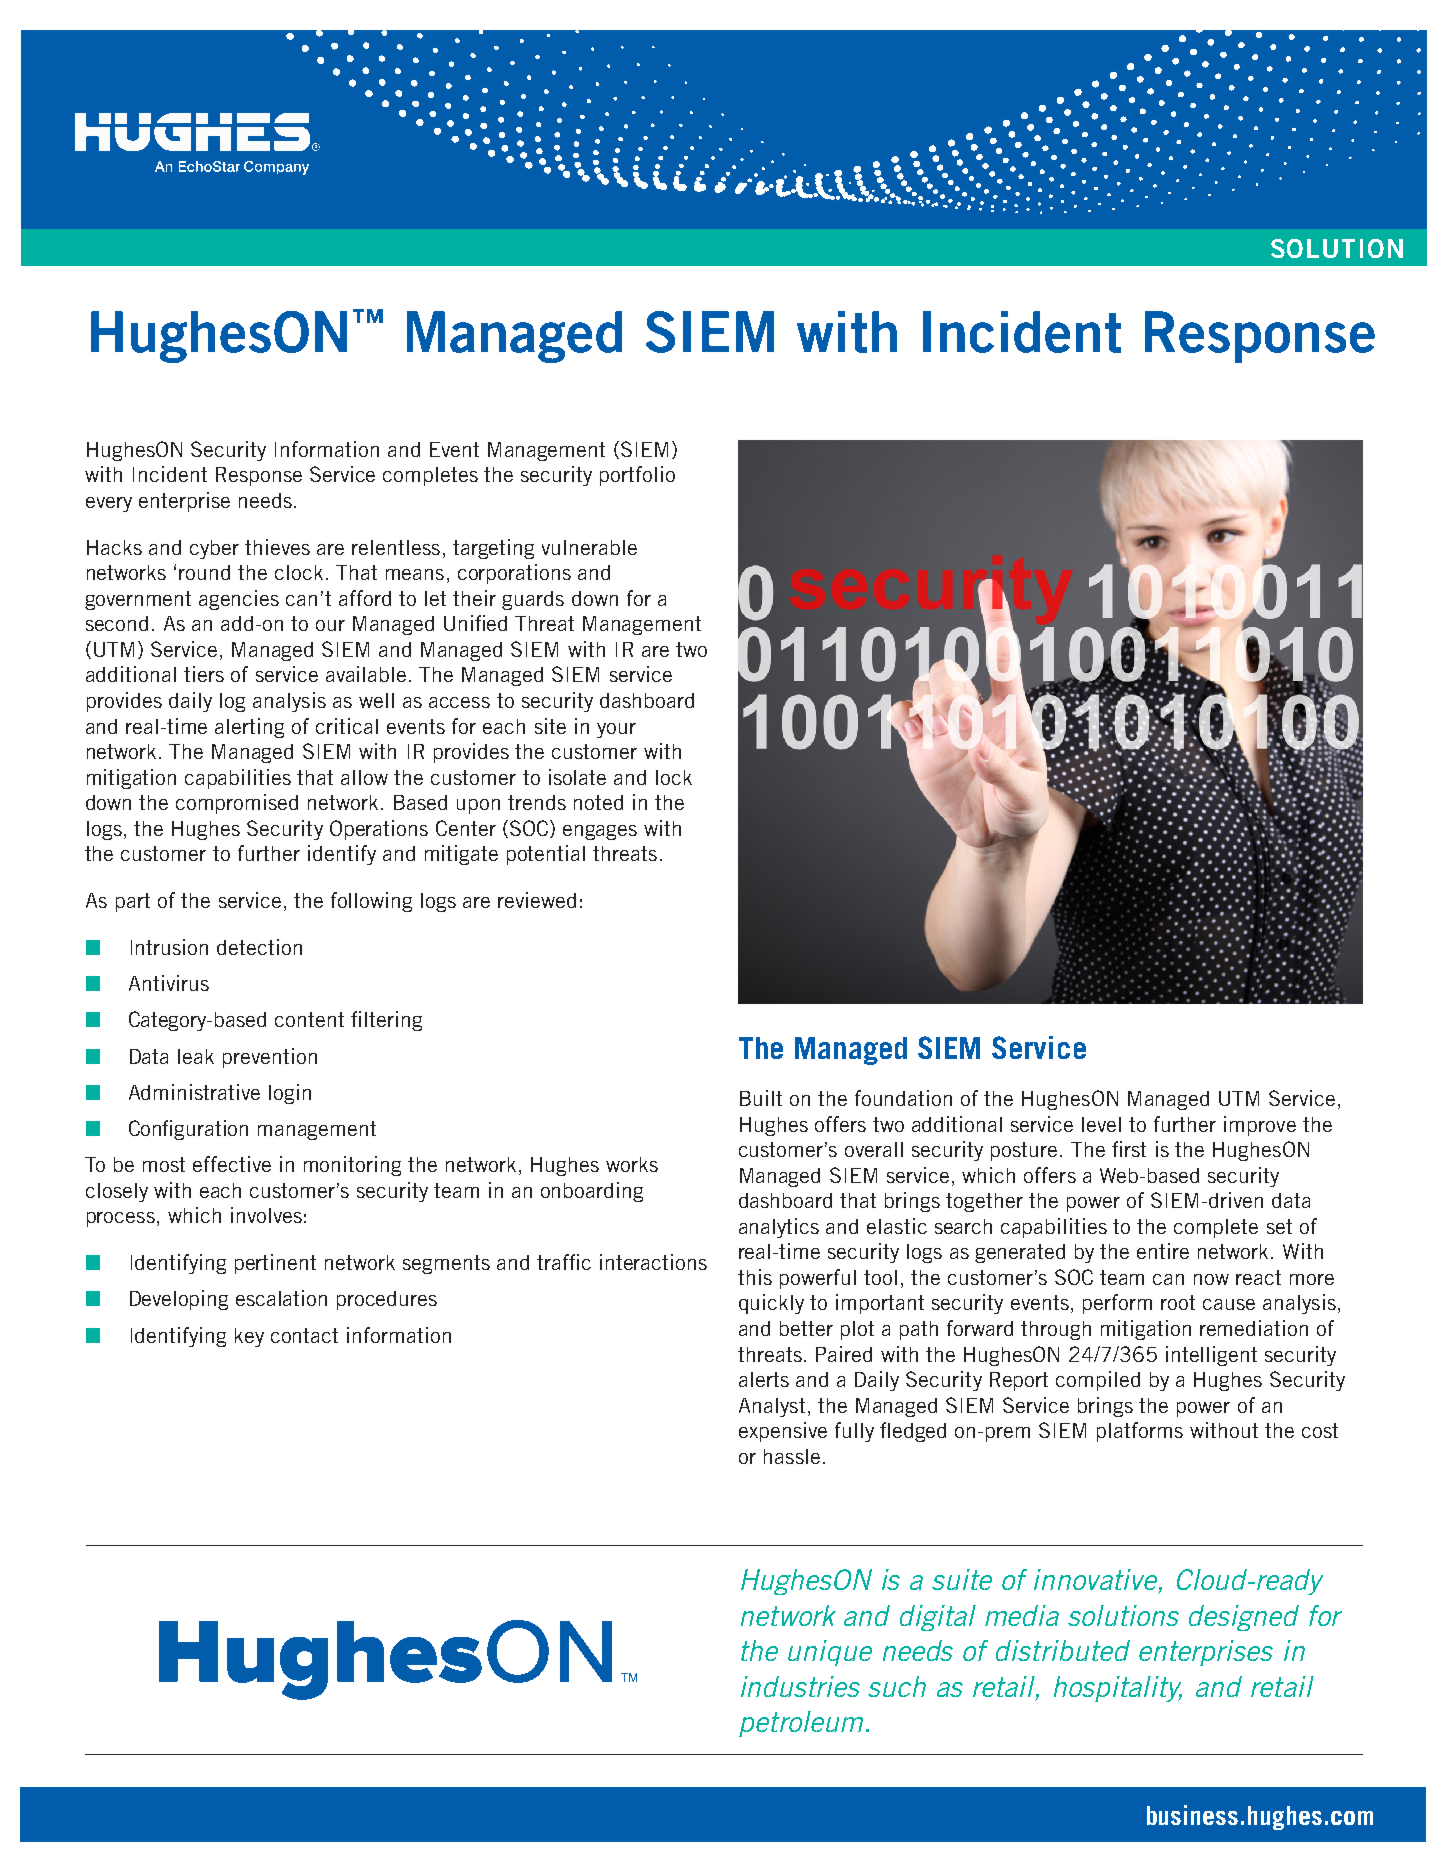 This screenshot has width=1448, height=1874. What do you see at coordinates (259, 947) in the screenshot?
I see `detection` at bounding box center [259, 947].
